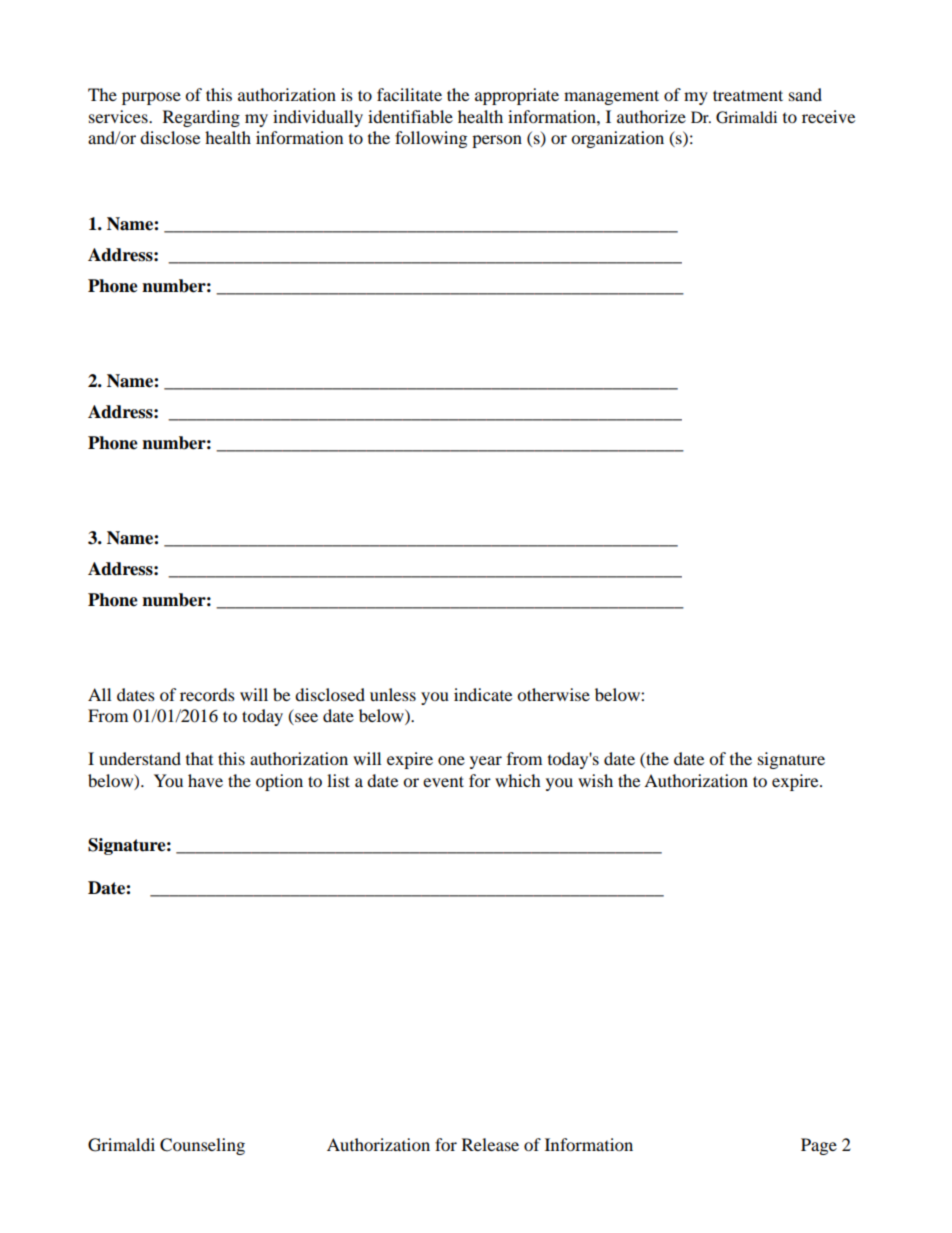  Describe the element at coordinates (201, 118) in the screenshot. I see `Regarding` at that location.
